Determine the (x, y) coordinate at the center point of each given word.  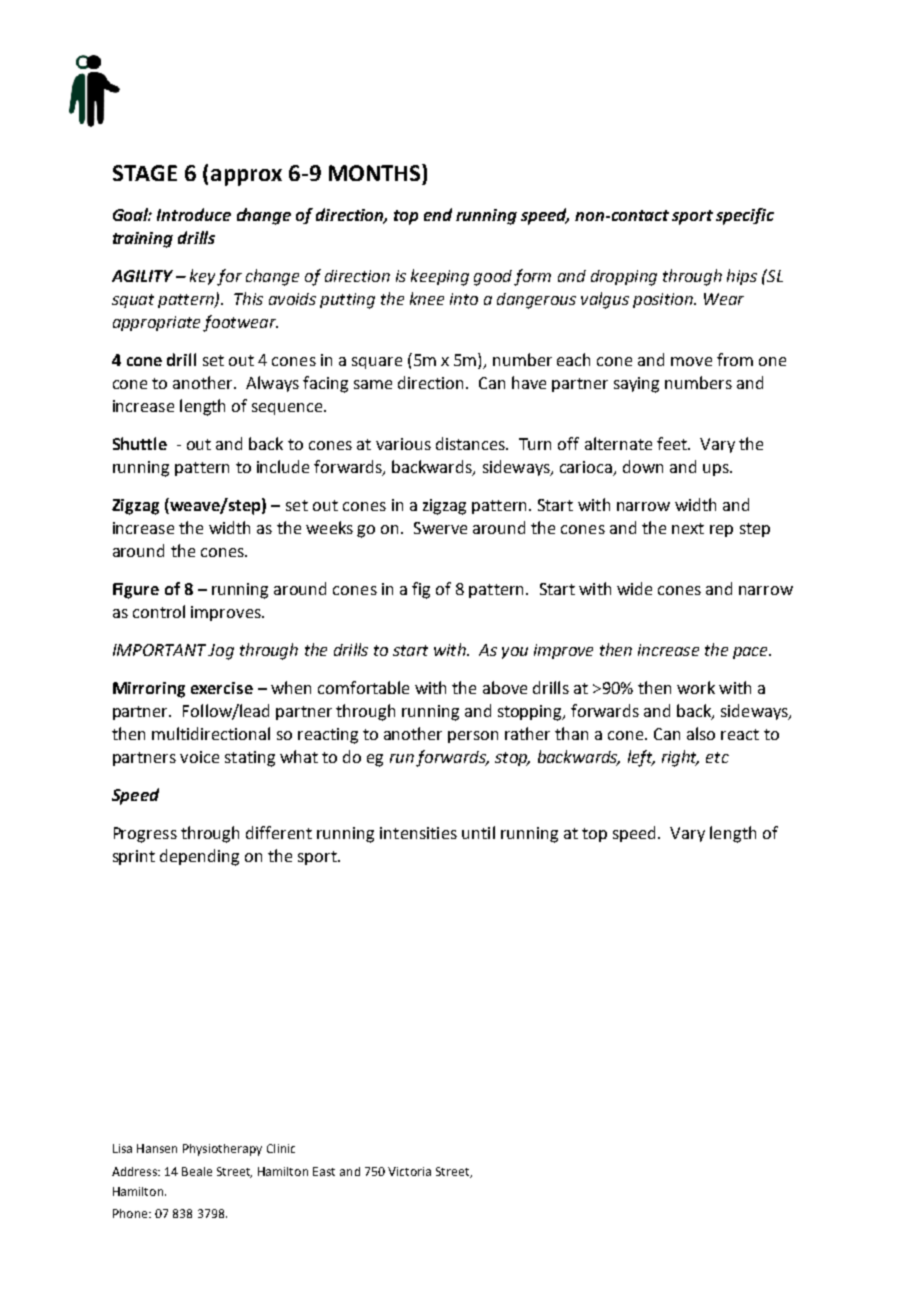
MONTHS (376, 172)
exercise (222, 688)
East (324, 1171)
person (473, 737)
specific (745, 216)
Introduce (194, 214)
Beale (197, 1171)
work (696, 687)
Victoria (409, 1171)
